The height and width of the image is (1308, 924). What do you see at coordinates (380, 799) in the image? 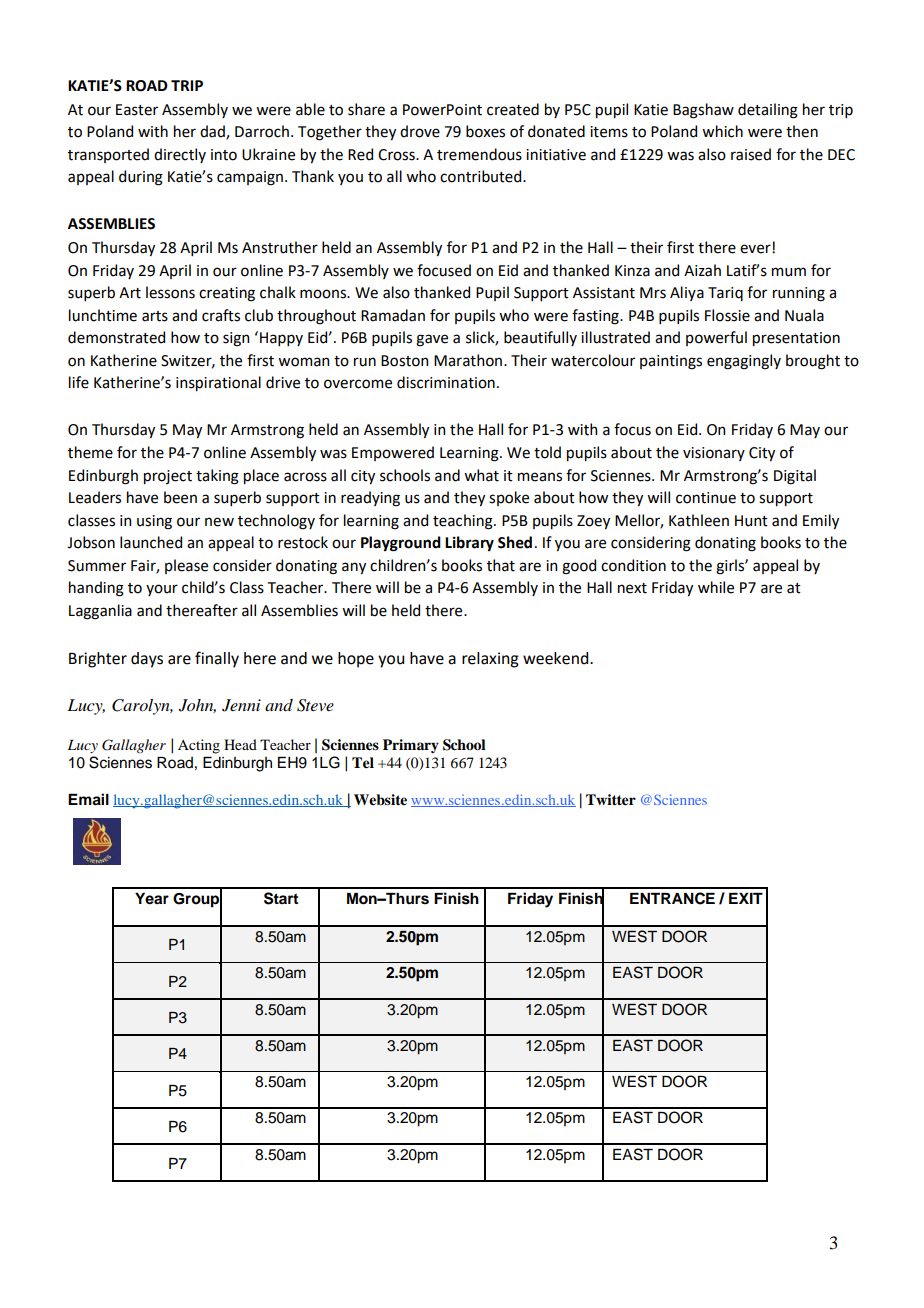
I see `Website` at bounding box center [380, 799].
